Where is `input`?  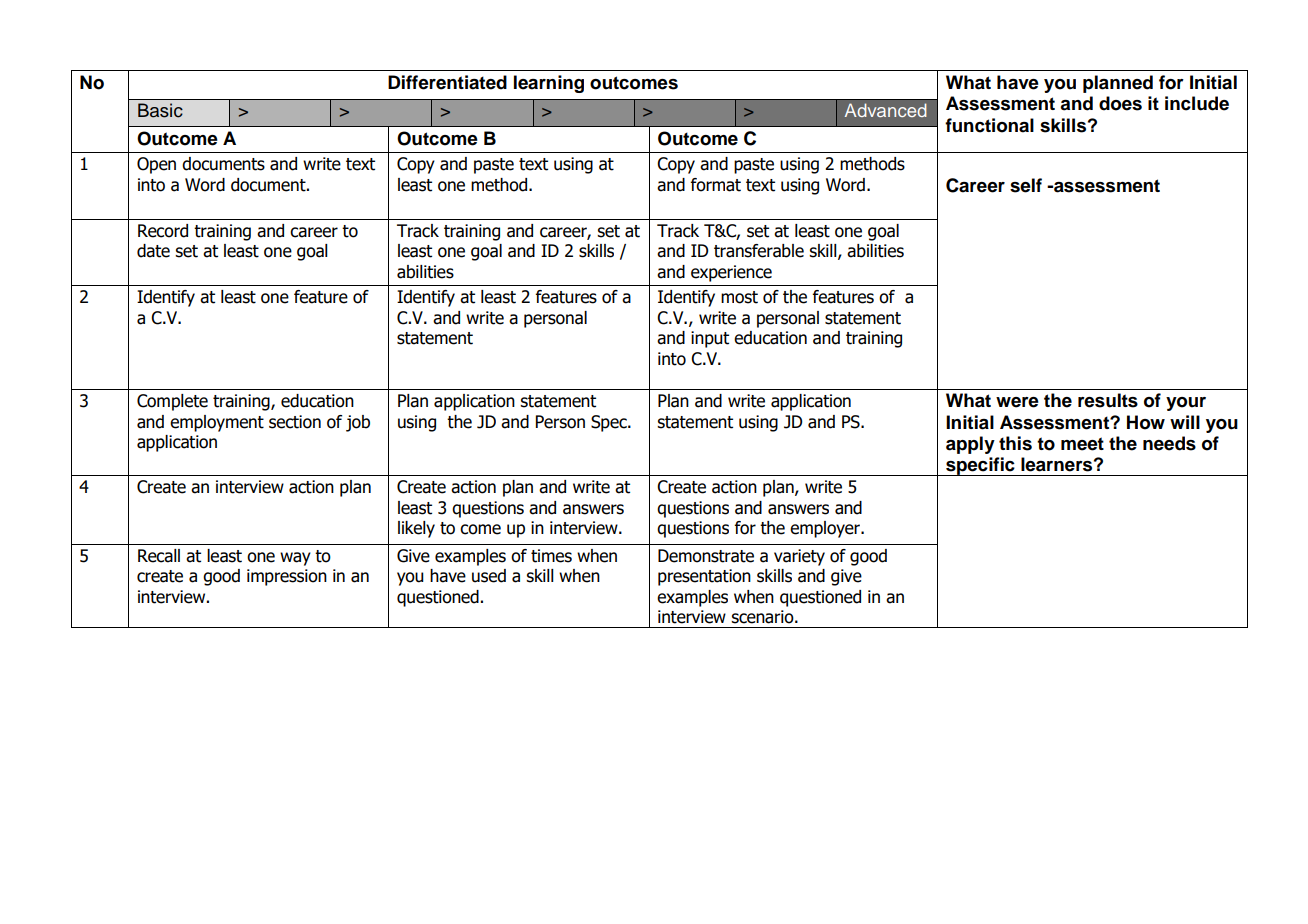
input is located at coordinates (710, 339).
